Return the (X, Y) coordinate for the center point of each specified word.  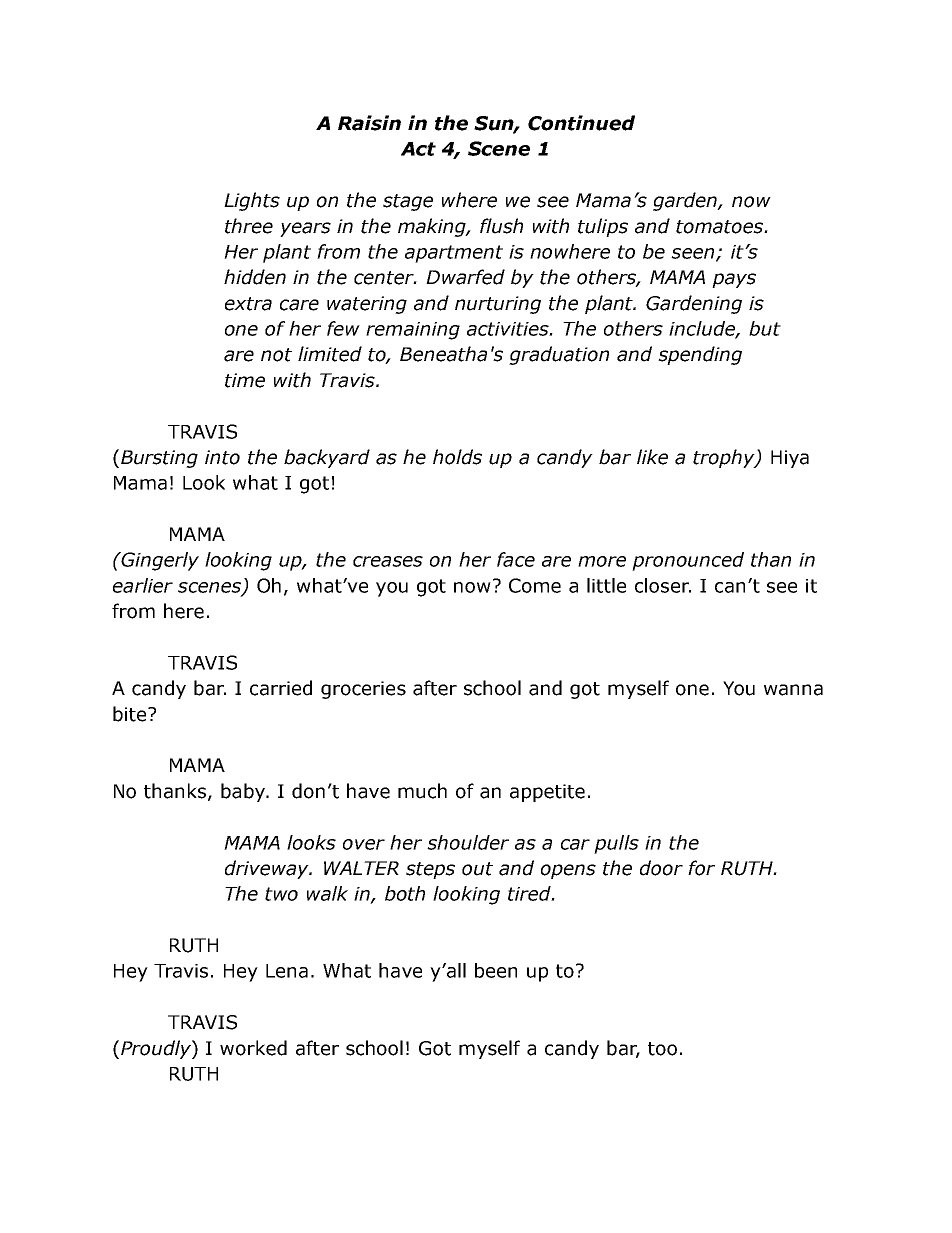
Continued (581, 123)
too (662, 1049)
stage (408, 202)
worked (253, 1048)
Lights (252, 201)
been (496, 970)
